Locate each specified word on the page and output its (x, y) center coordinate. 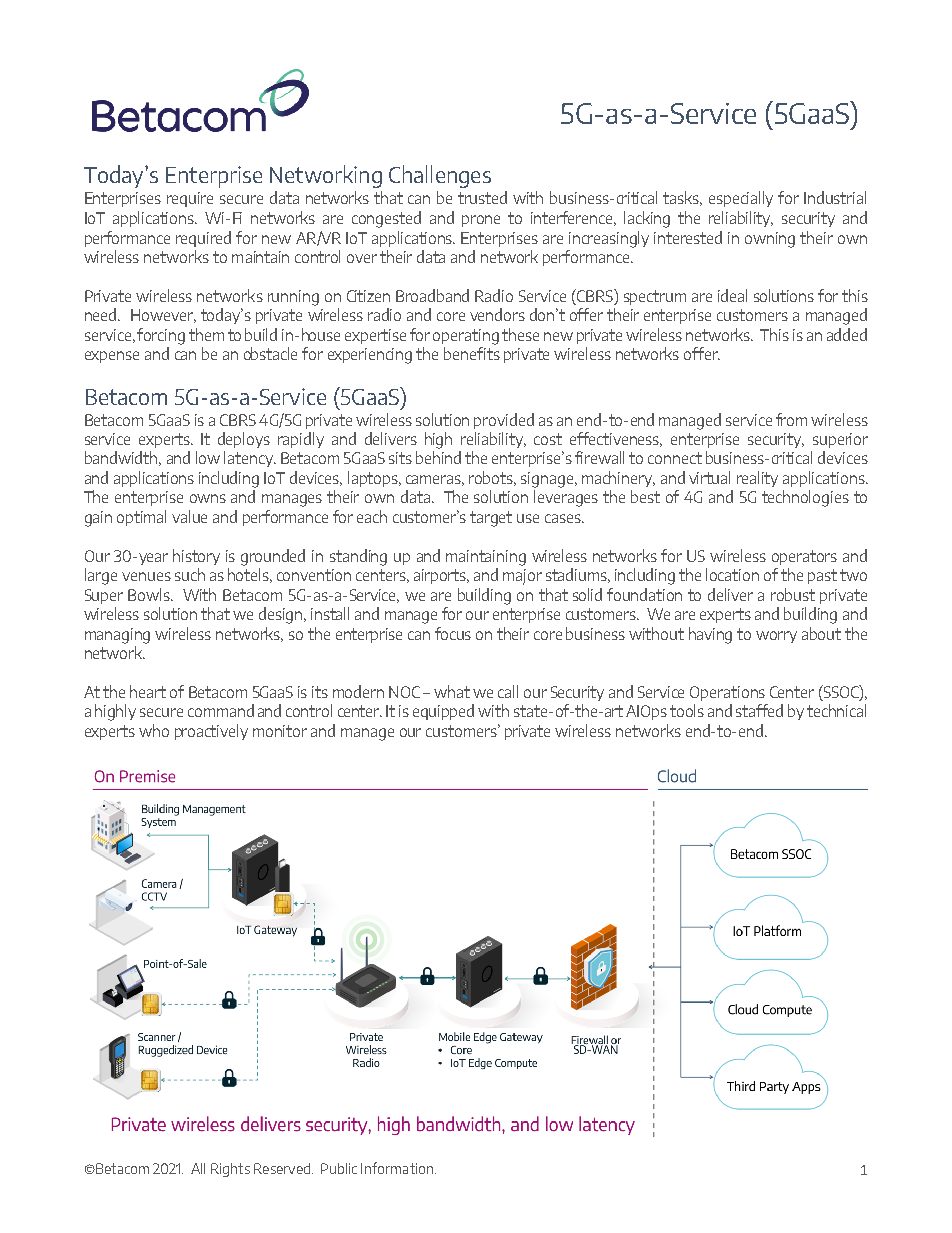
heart (148, 691)
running (293, 298)
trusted (482, 197)
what (452, 691)
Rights (230, 1170)
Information (397, 1168)
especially (741, 199)
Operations (727, 693)
